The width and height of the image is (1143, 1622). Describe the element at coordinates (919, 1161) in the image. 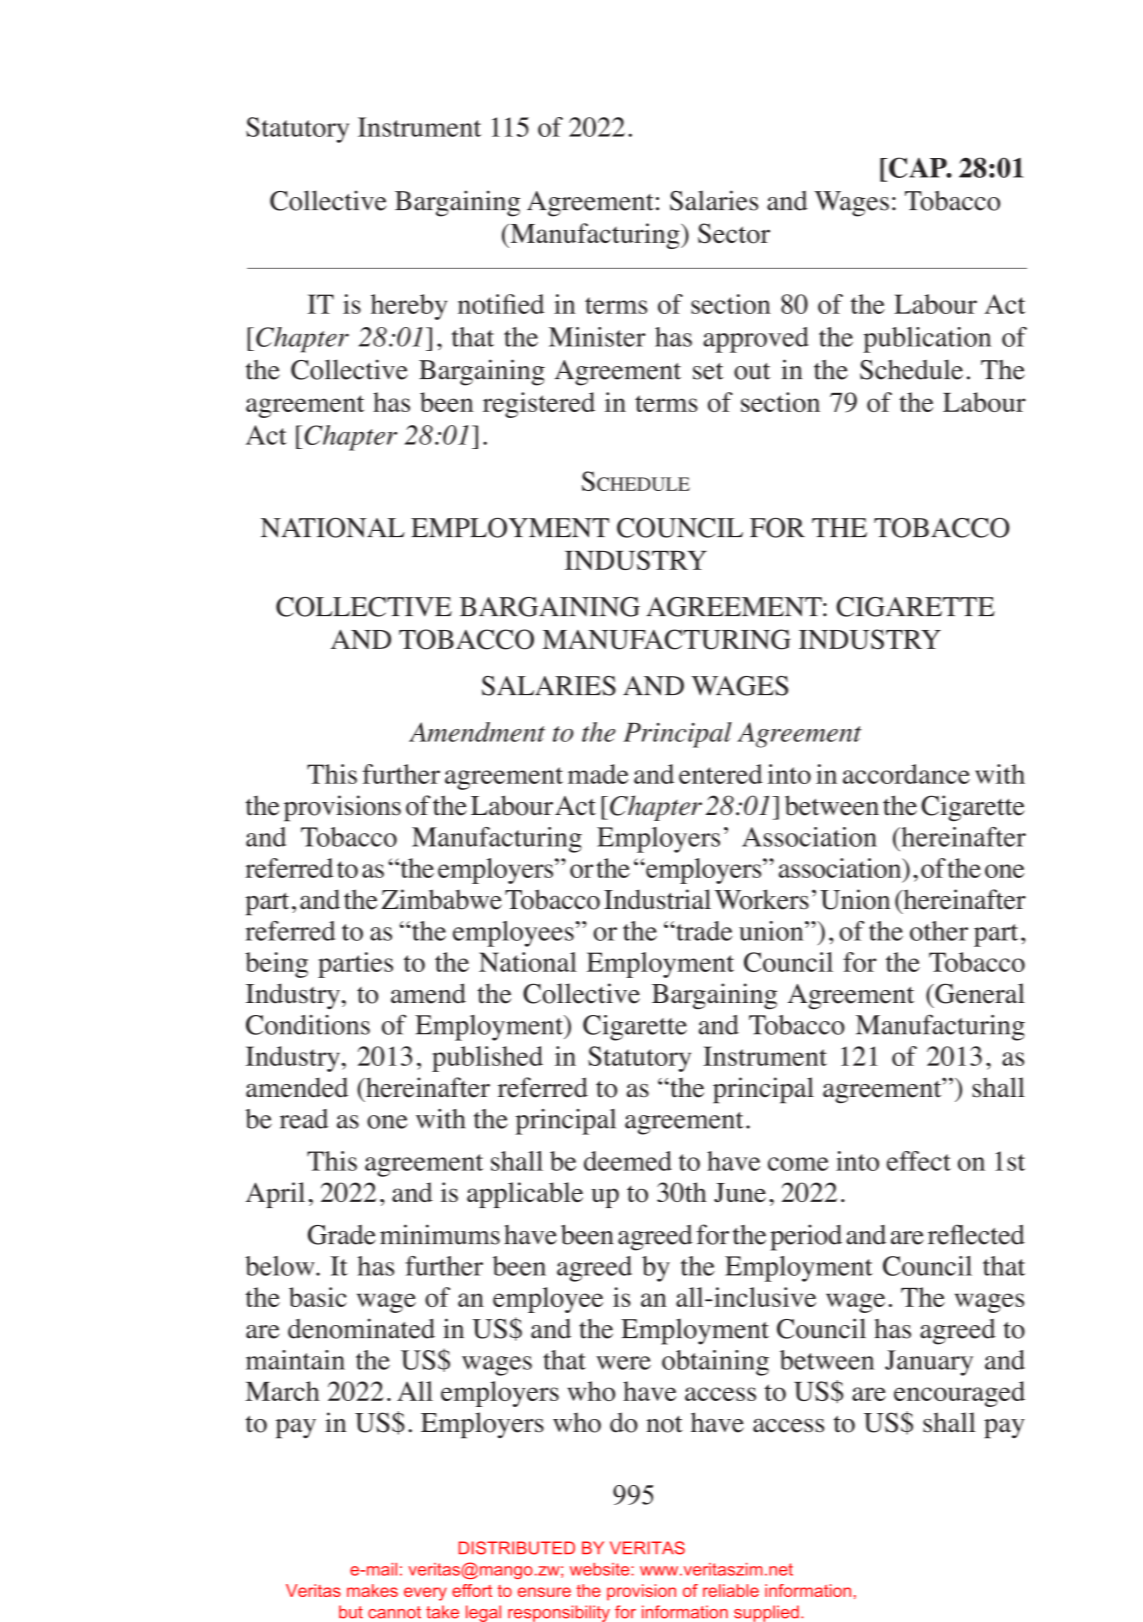

I see `effect` at that location.
